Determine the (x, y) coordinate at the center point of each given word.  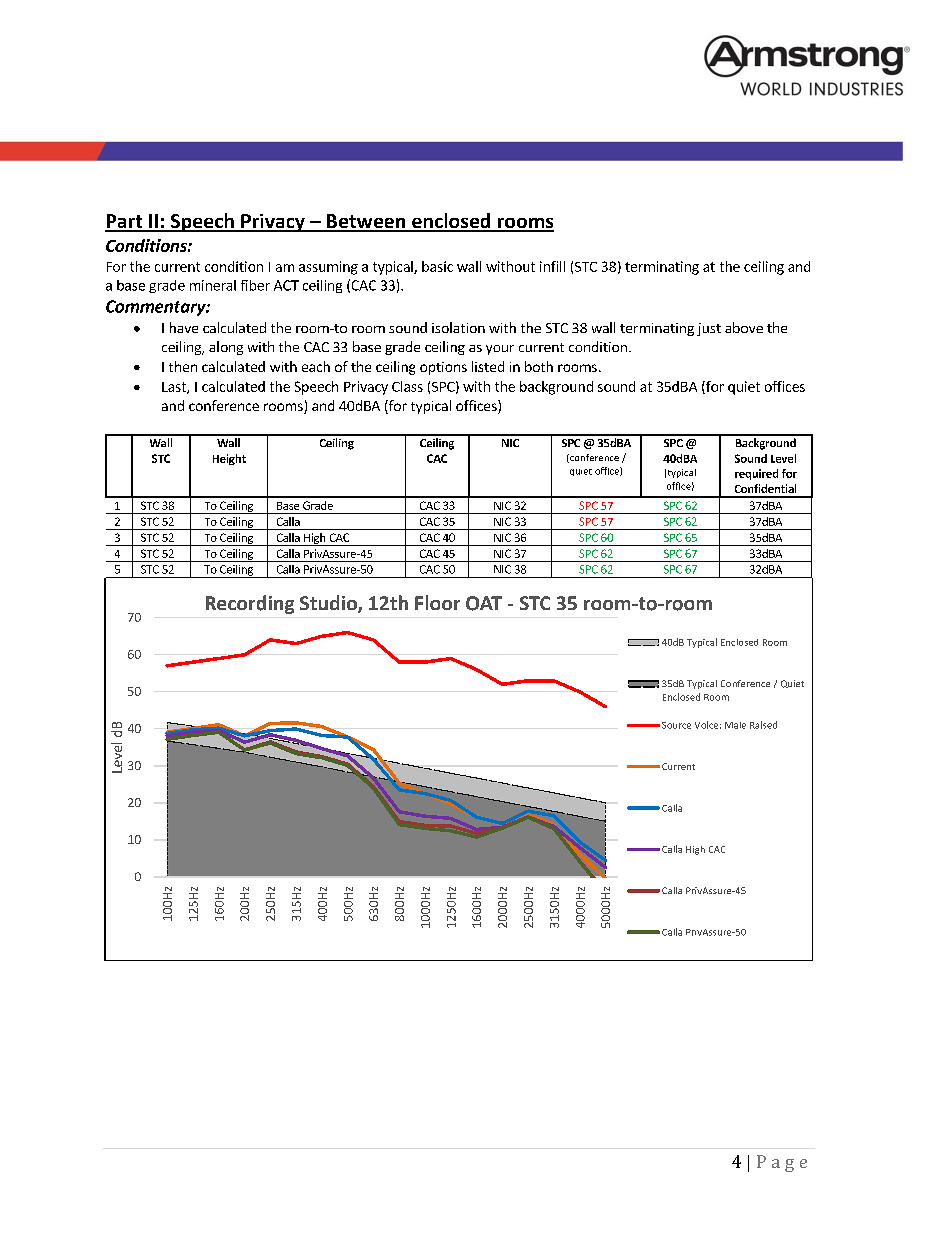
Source (676, 725)
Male (735, 725)
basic (437, 266)
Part (125, 222)
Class (407, 386)
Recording (250, 604)
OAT (484, 603)
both (539, 366)
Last (175, 388)
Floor (437, 602)
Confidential (765, 488)
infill (552, 266)
